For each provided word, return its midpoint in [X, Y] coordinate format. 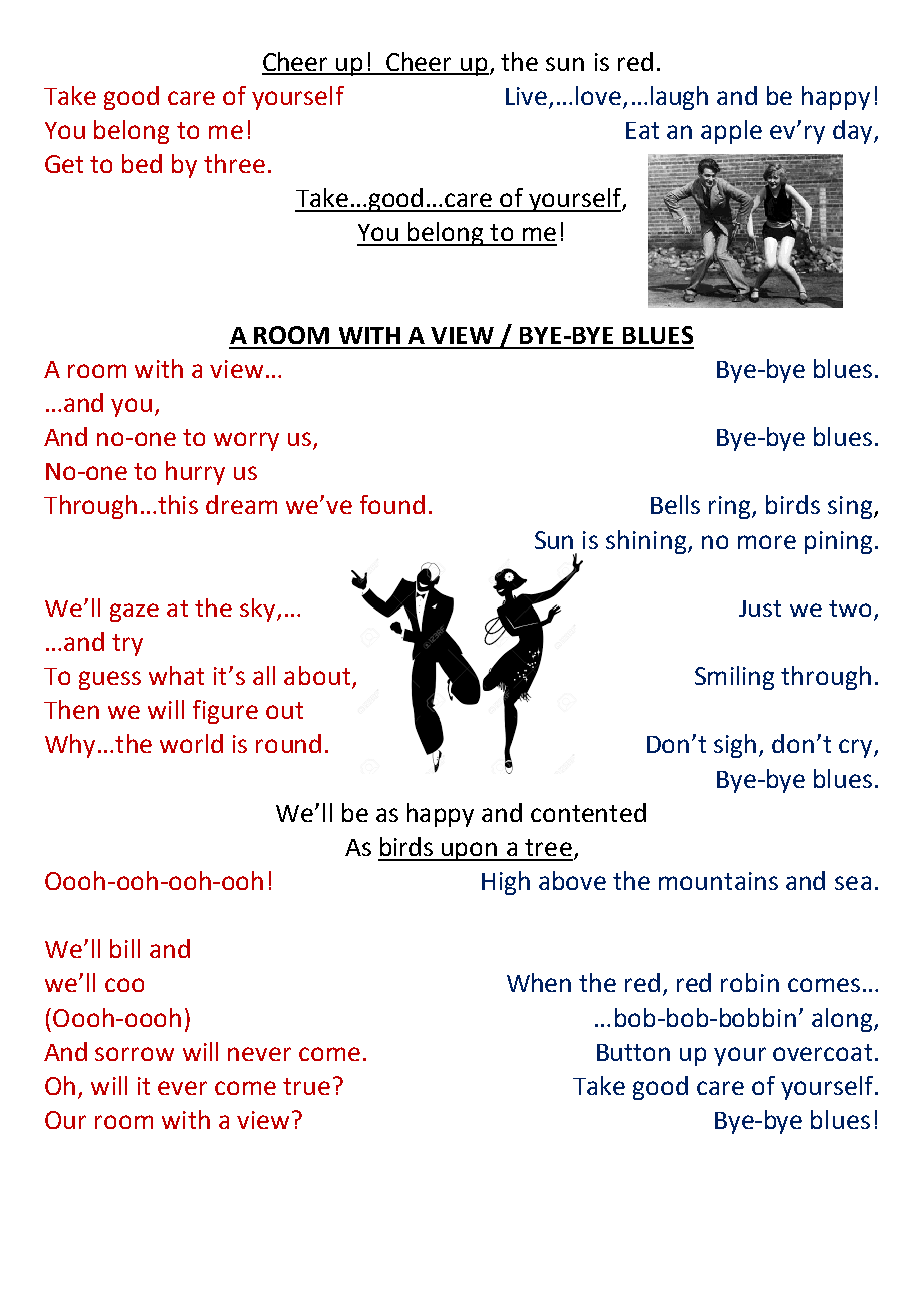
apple [731, 132]
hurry [195, 473]
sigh [735, 746]
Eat [642, 130]
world [191, 743]
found [392, 504]
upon [470, 851]
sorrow [134, 1054]
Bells [675, 504]
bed [142, 163]
